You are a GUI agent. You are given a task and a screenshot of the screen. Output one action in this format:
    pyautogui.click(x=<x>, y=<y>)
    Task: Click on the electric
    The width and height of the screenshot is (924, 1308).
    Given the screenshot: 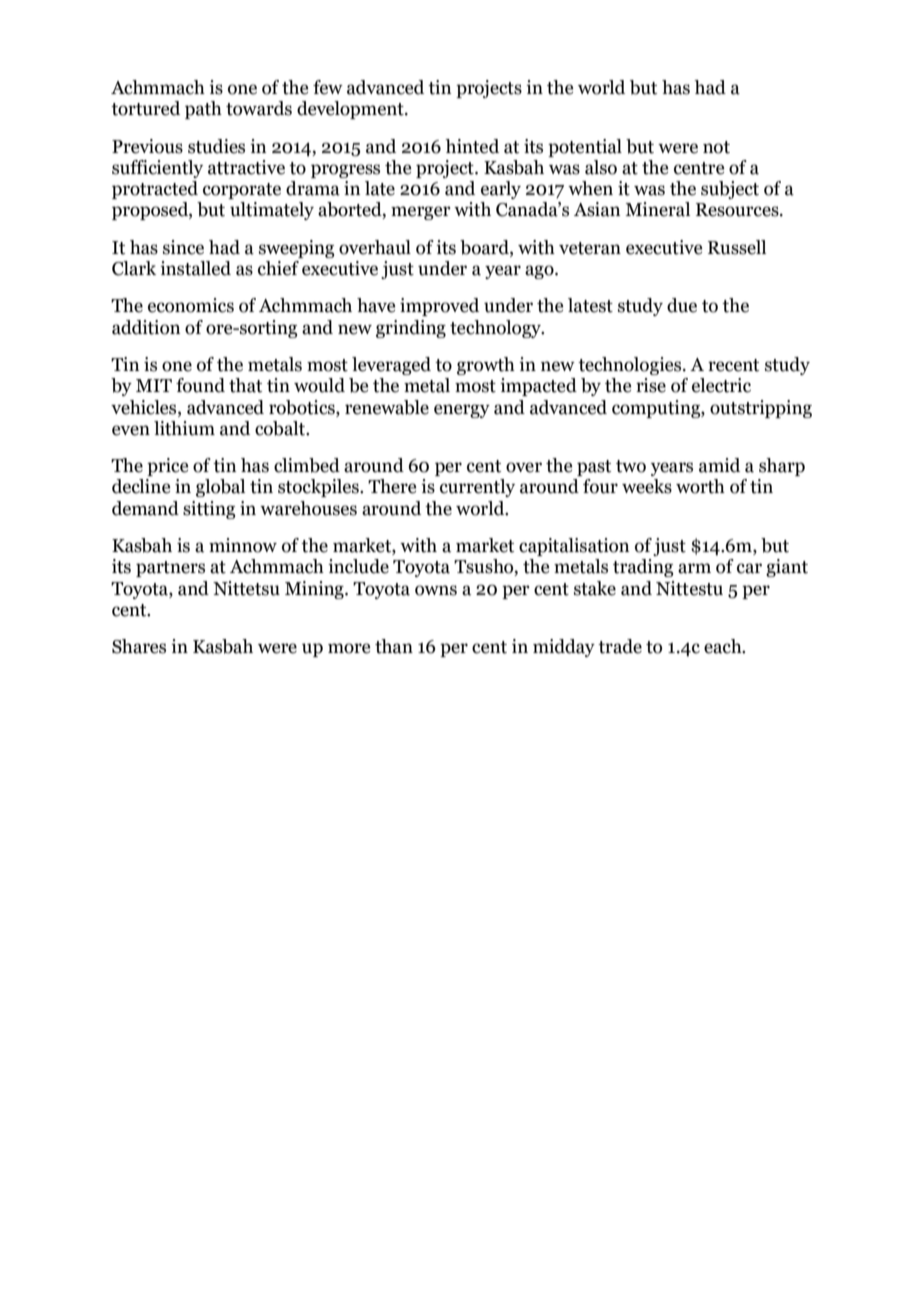 What is the action you would take?
    pyautogui.click(x=721, y=385)
